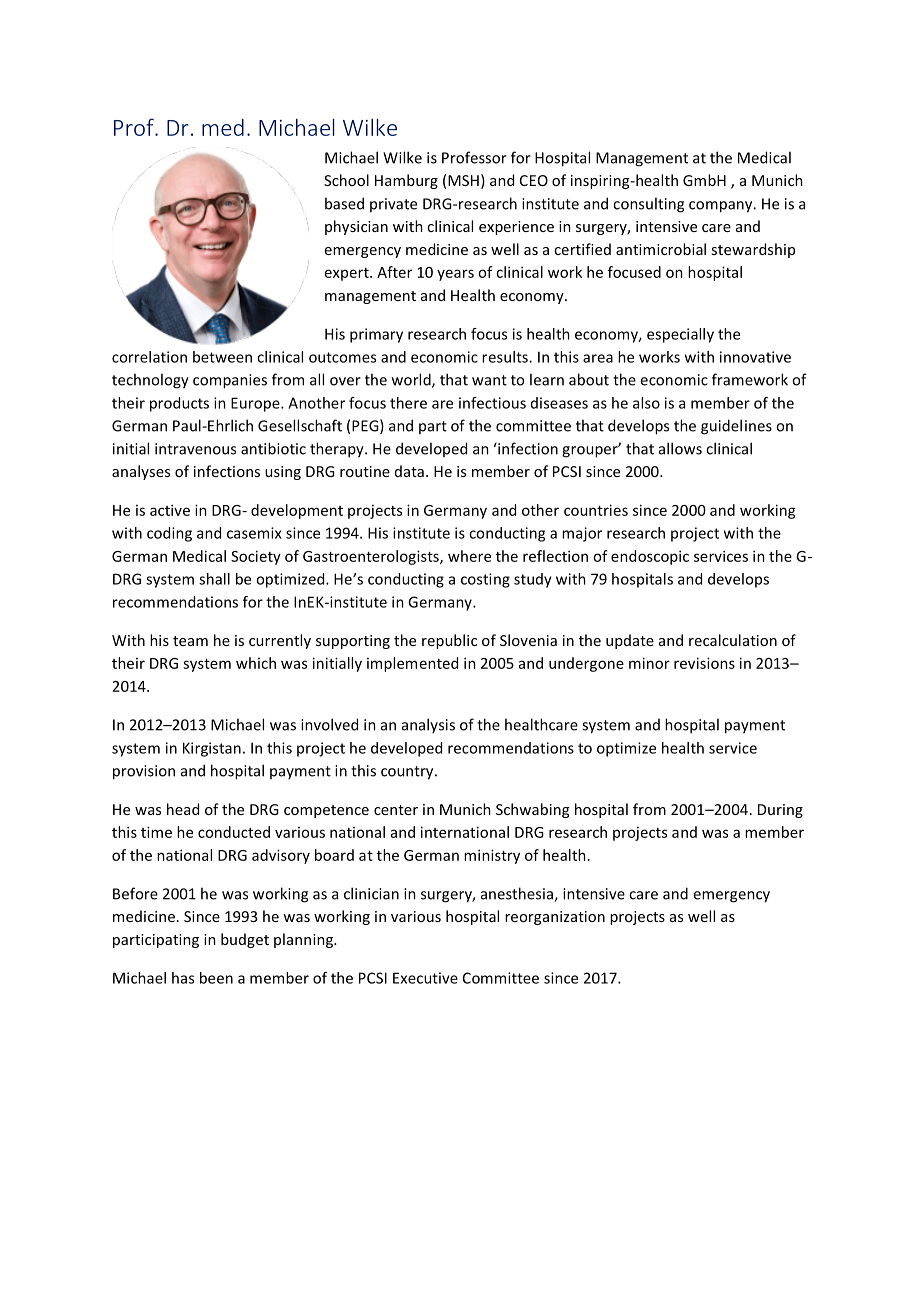  I want to click on allows, so click(680, 448).
